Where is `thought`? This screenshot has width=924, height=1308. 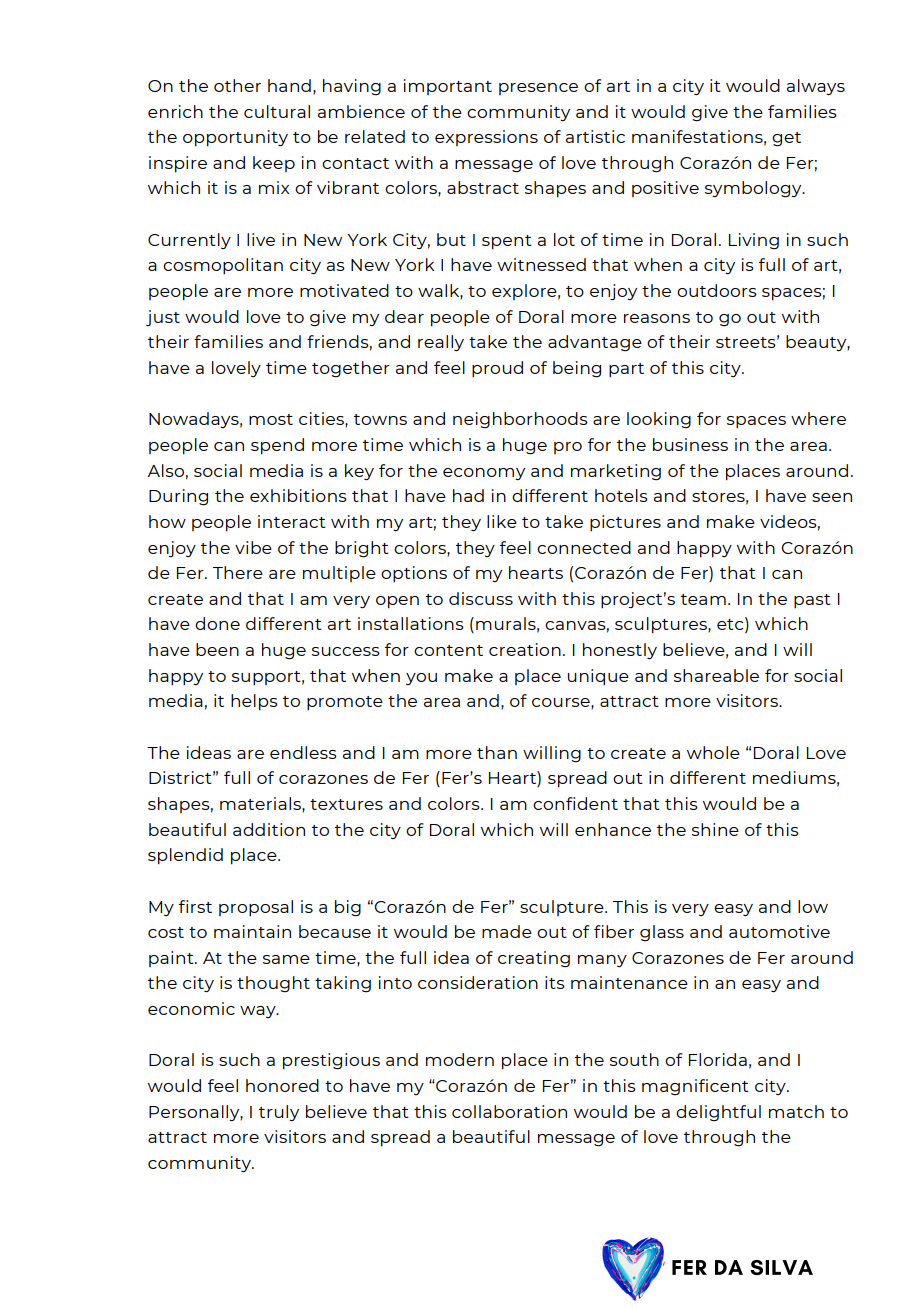 thought is located at coordinates (273, 984).
